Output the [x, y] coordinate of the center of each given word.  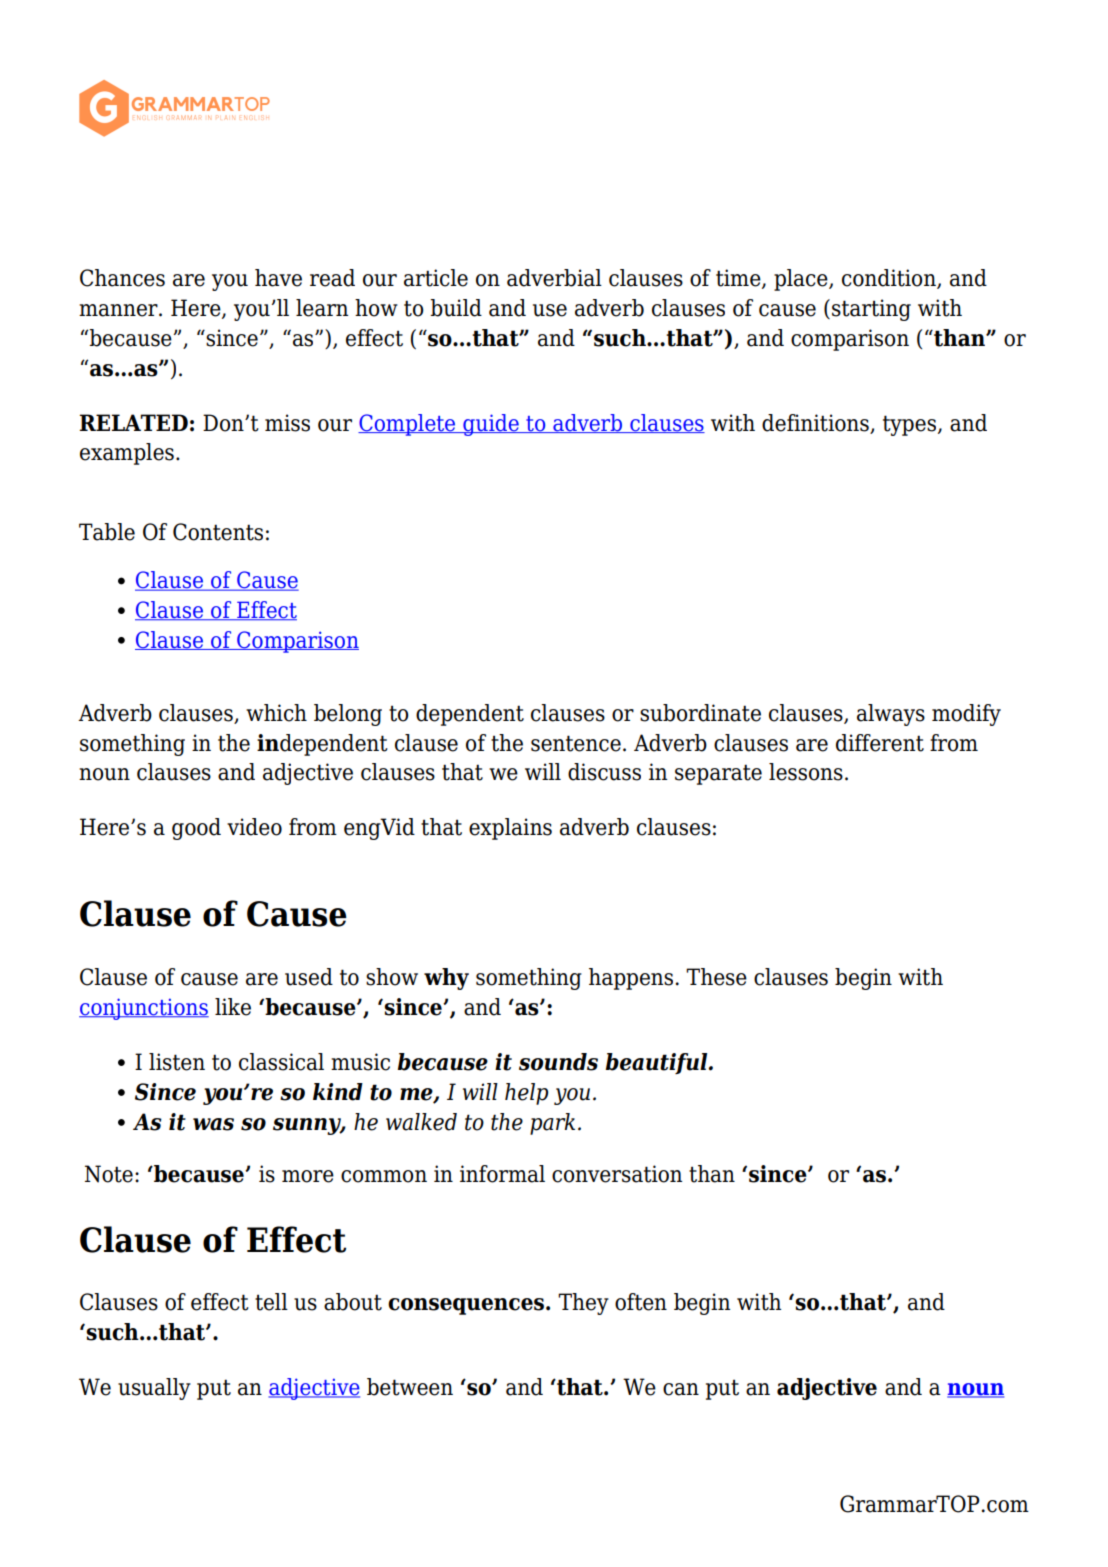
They [583, 1304]
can [681, 1389]
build [456, 308]
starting [871, 310]
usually [154, 1389]
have [278, 278]
